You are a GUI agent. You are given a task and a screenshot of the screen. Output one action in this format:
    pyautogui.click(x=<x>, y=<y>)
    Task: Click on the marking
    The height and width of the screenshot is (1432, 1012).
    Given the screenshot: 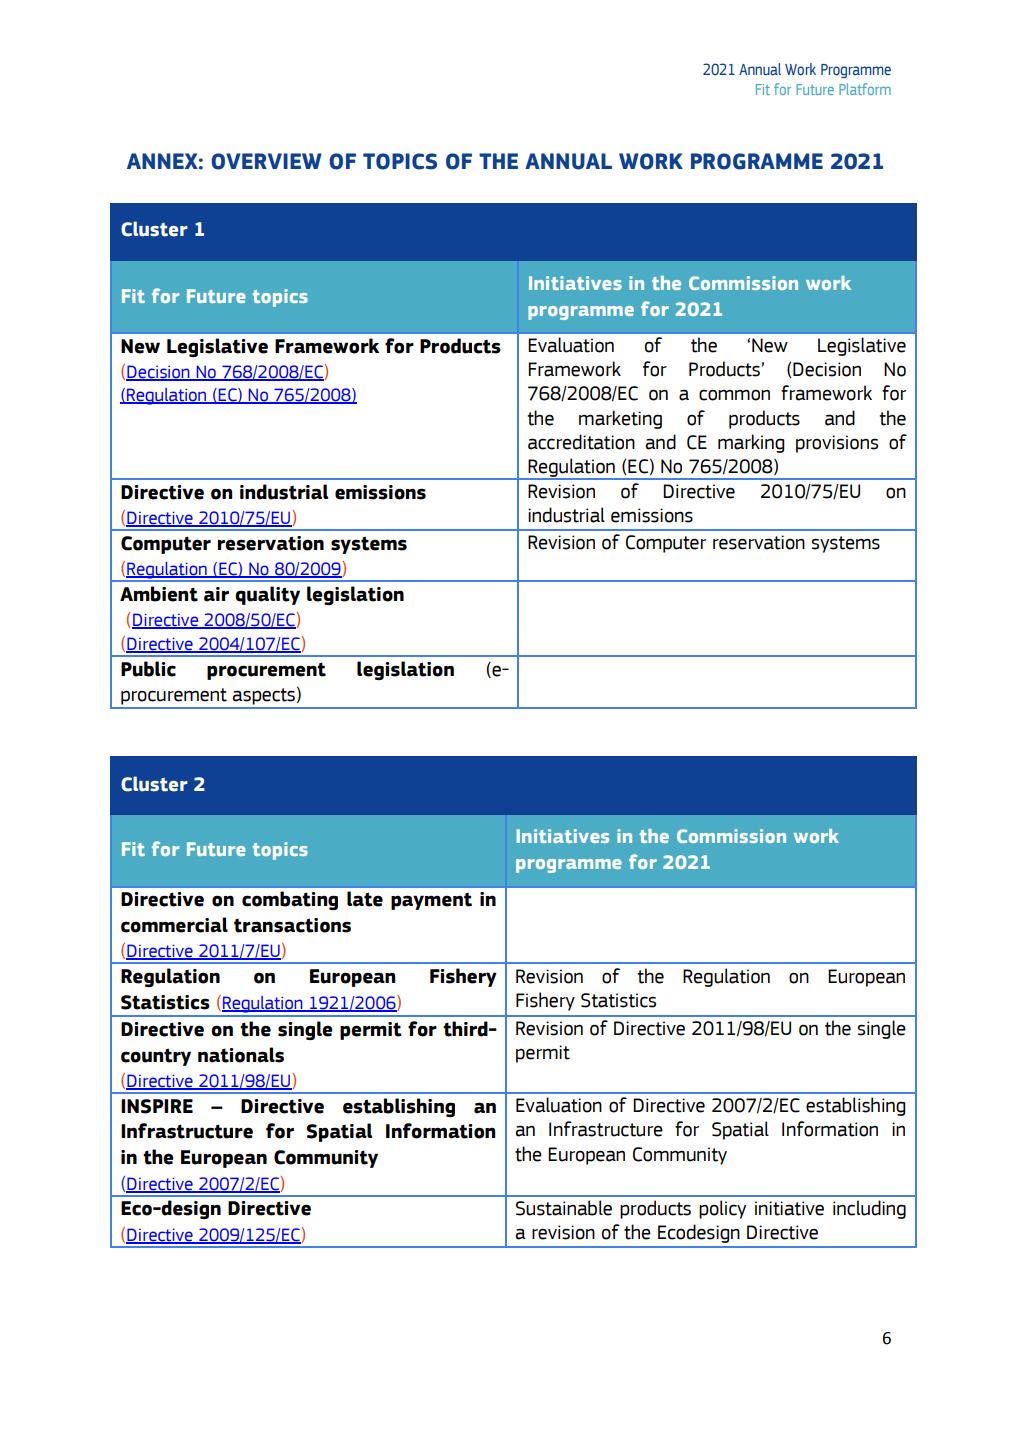 What is the action you would take?
    pyautogui.click(x=751, y=443)
